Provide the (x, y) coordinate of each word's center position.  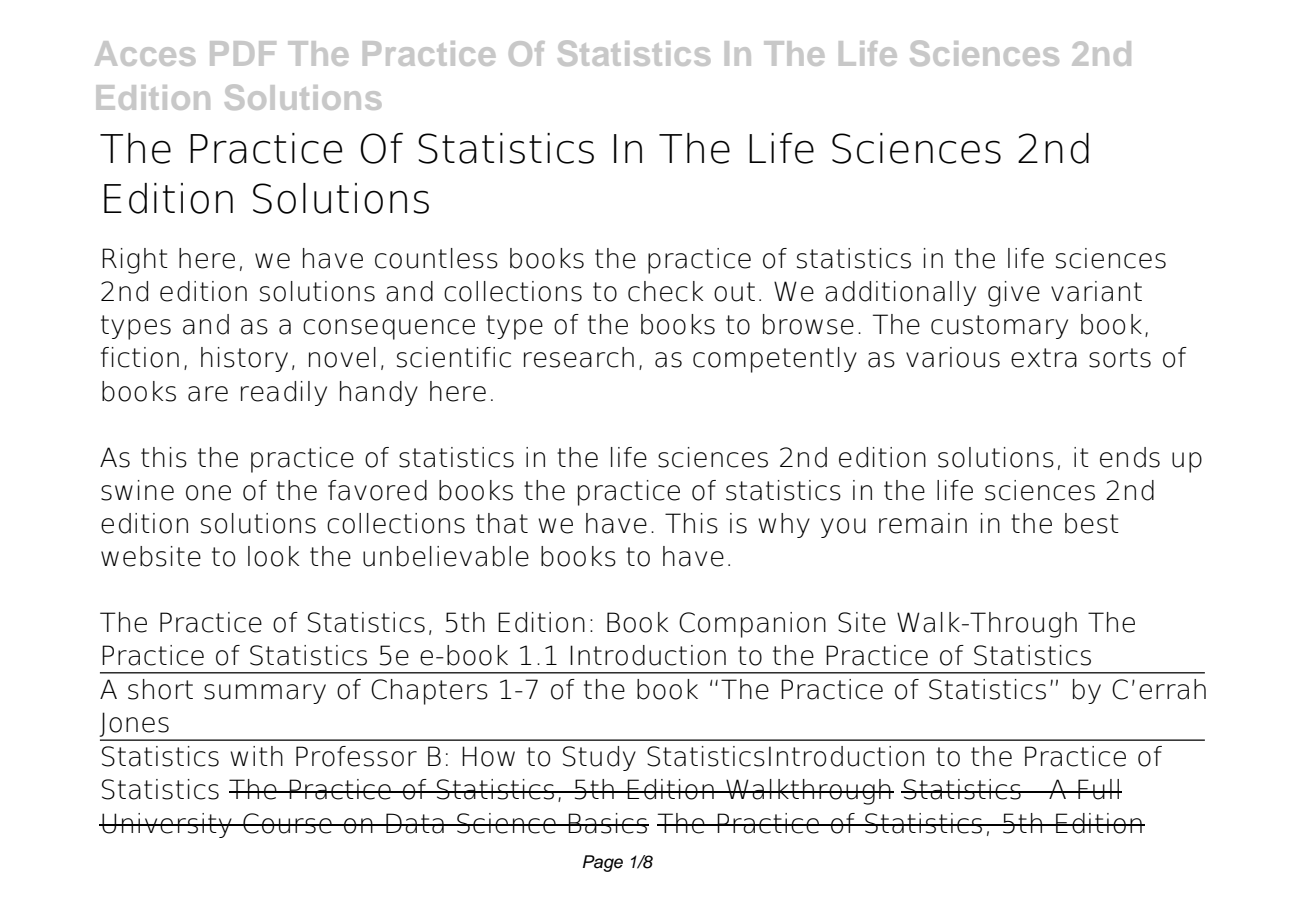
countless (436, 258)
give (1014, 294)
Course (287, 823)
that (502, 523)
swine (137, 490)
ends (1130, 457)
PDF (243, 53)
